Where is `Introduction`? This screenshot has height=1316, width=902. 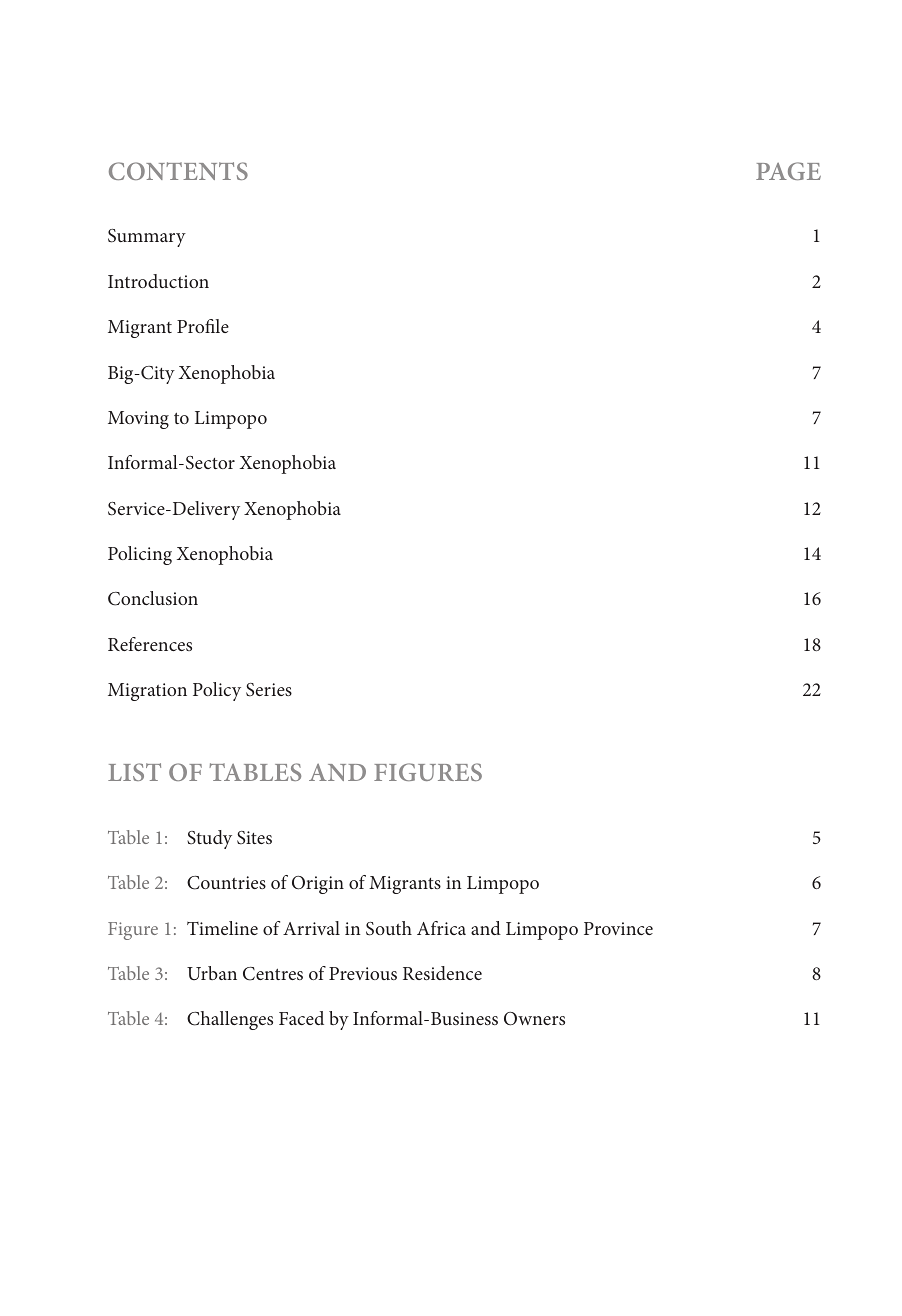
Introduction is located at coordinates (158, 281).
